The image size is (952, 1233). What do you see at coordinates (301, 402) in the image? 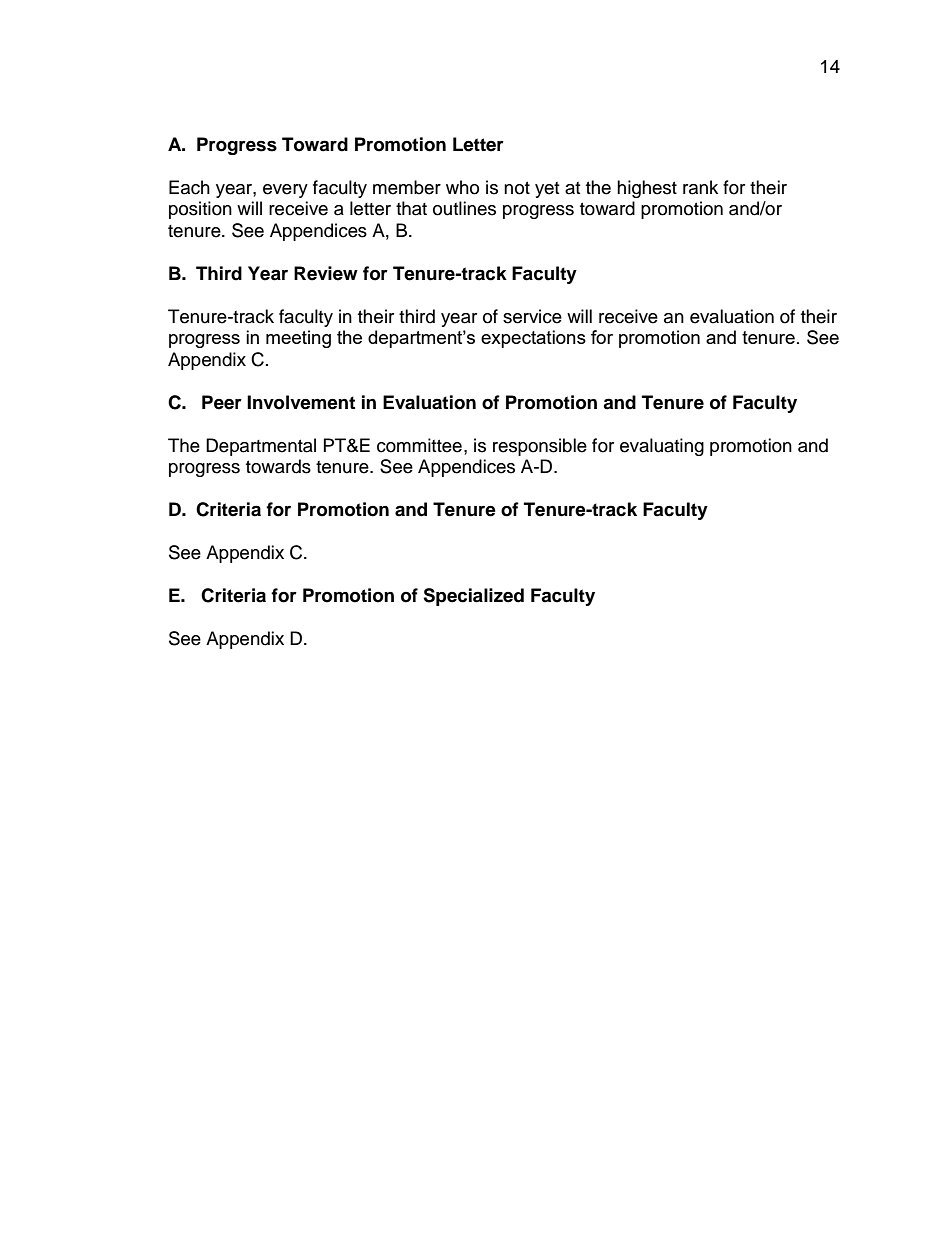
I see `Involvement` at bounding box center [301, 402].
